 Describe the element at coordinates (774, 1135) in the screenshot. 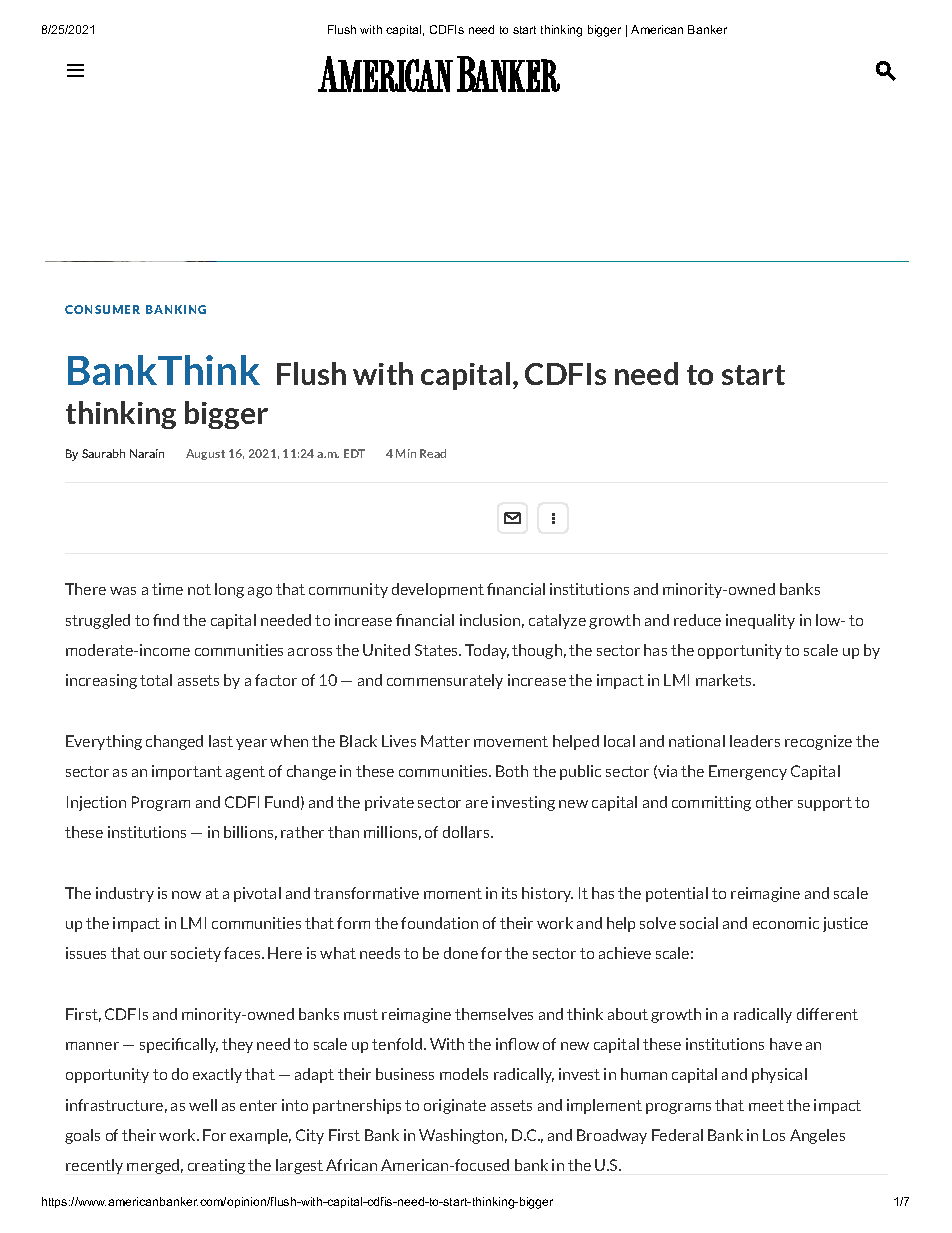

I see `Los` at that location.
